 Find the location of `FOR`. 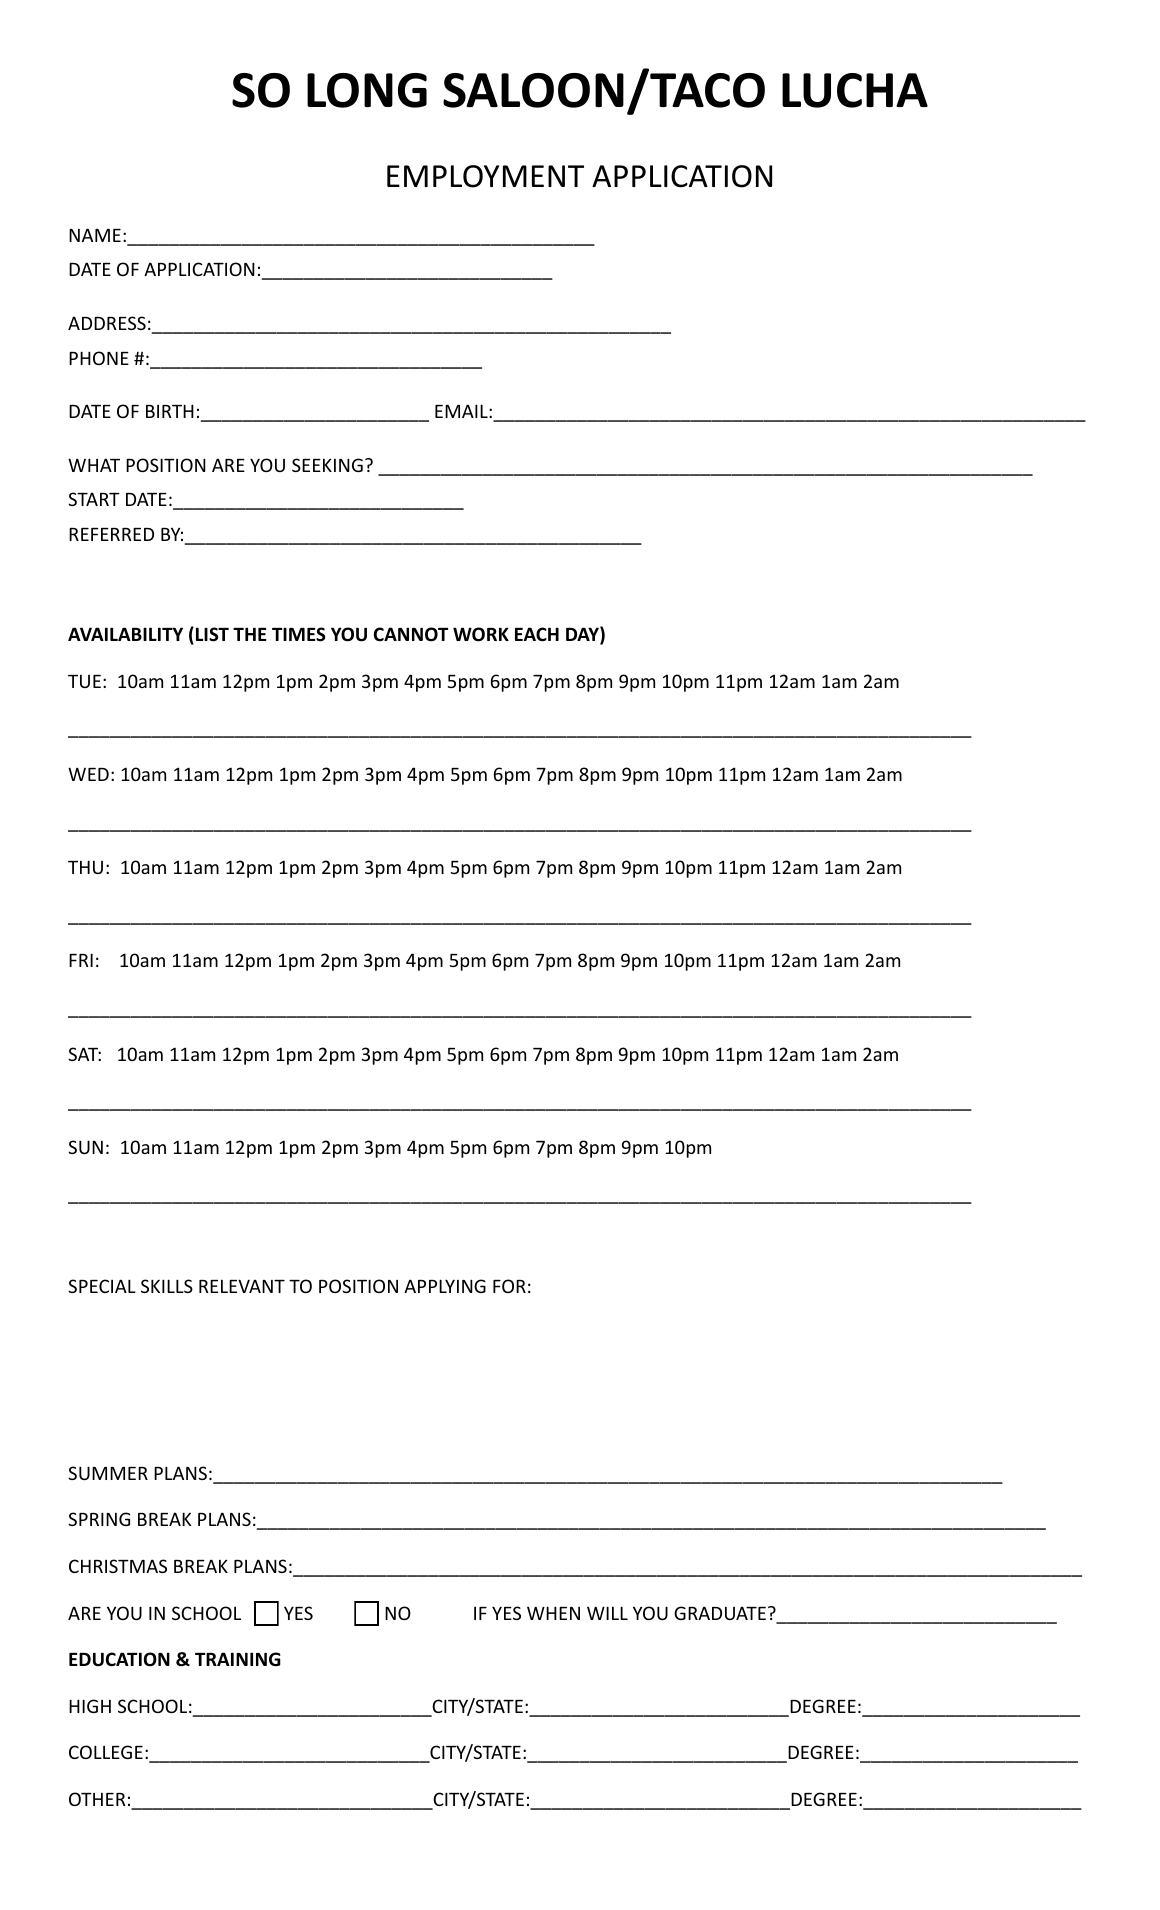

FOR is located at coordinates (509, 1286).
